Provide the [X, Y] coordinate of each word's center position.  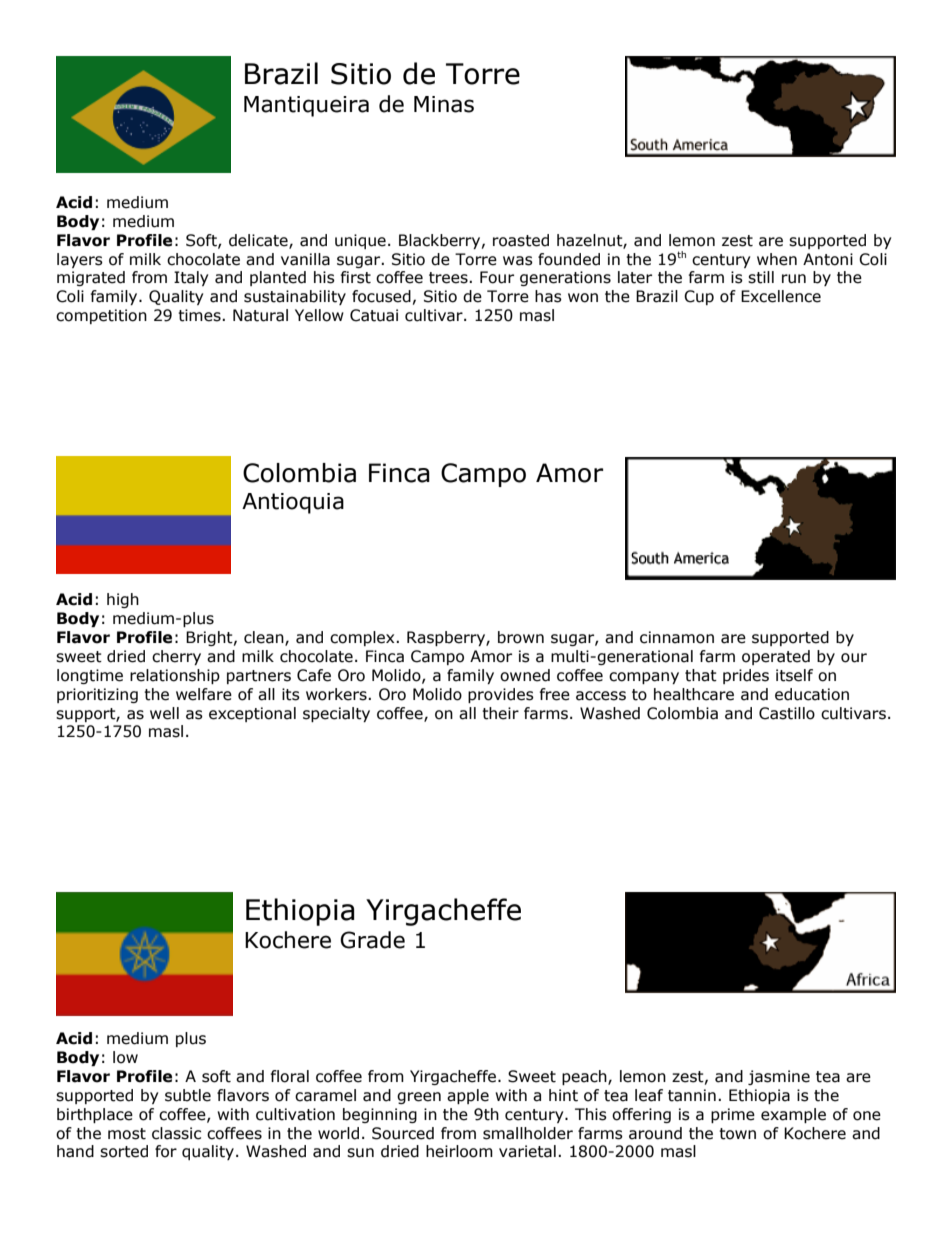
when [777, 259]
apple [468, 1096]
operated [776, 657]
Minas [444, 104]
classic [176, 1133]
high [123, 600]
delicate [259, 241]
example [793, 1115]
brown [521, 637]
